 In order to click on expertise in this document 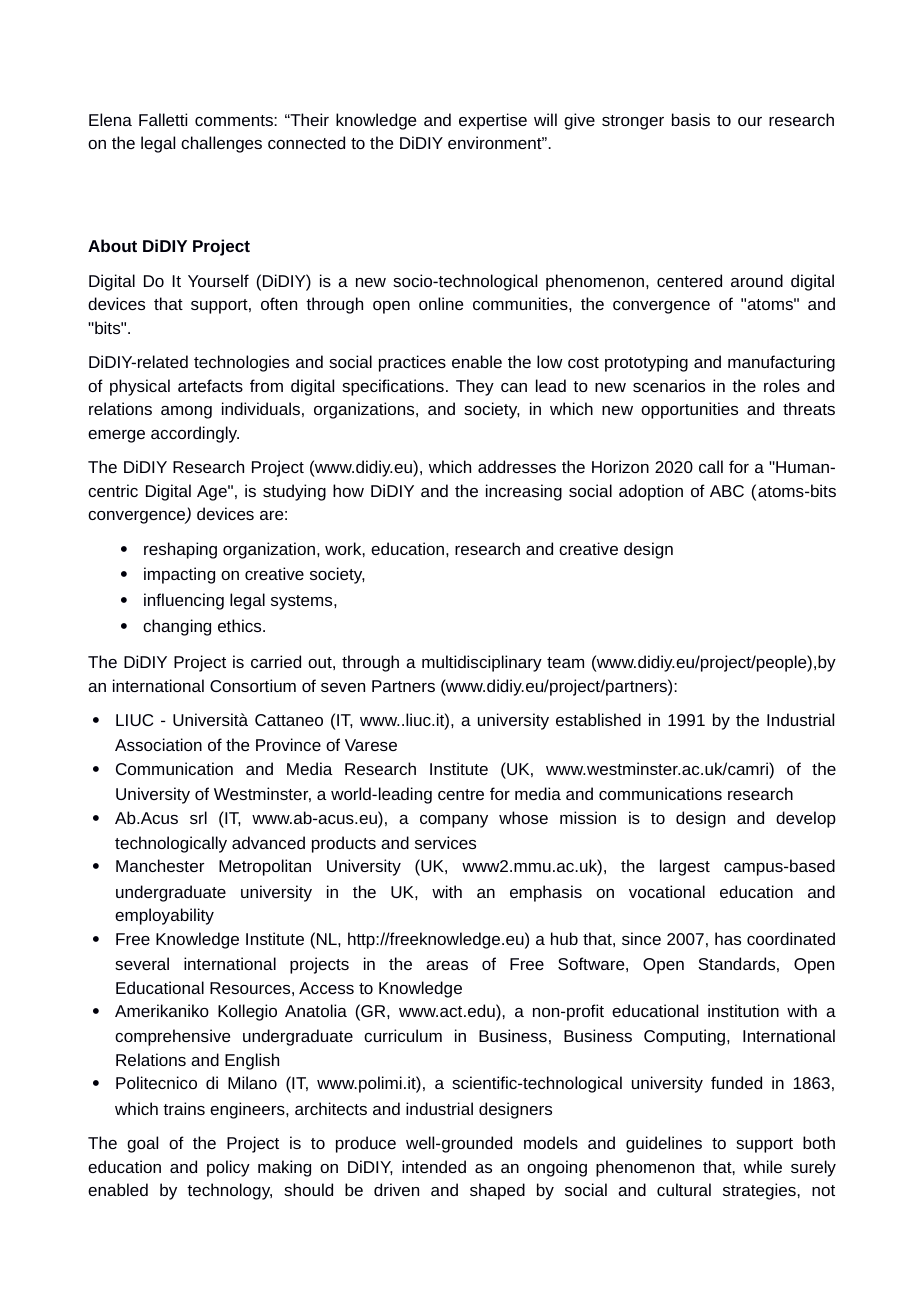, I will do `click(493, 121)`.
